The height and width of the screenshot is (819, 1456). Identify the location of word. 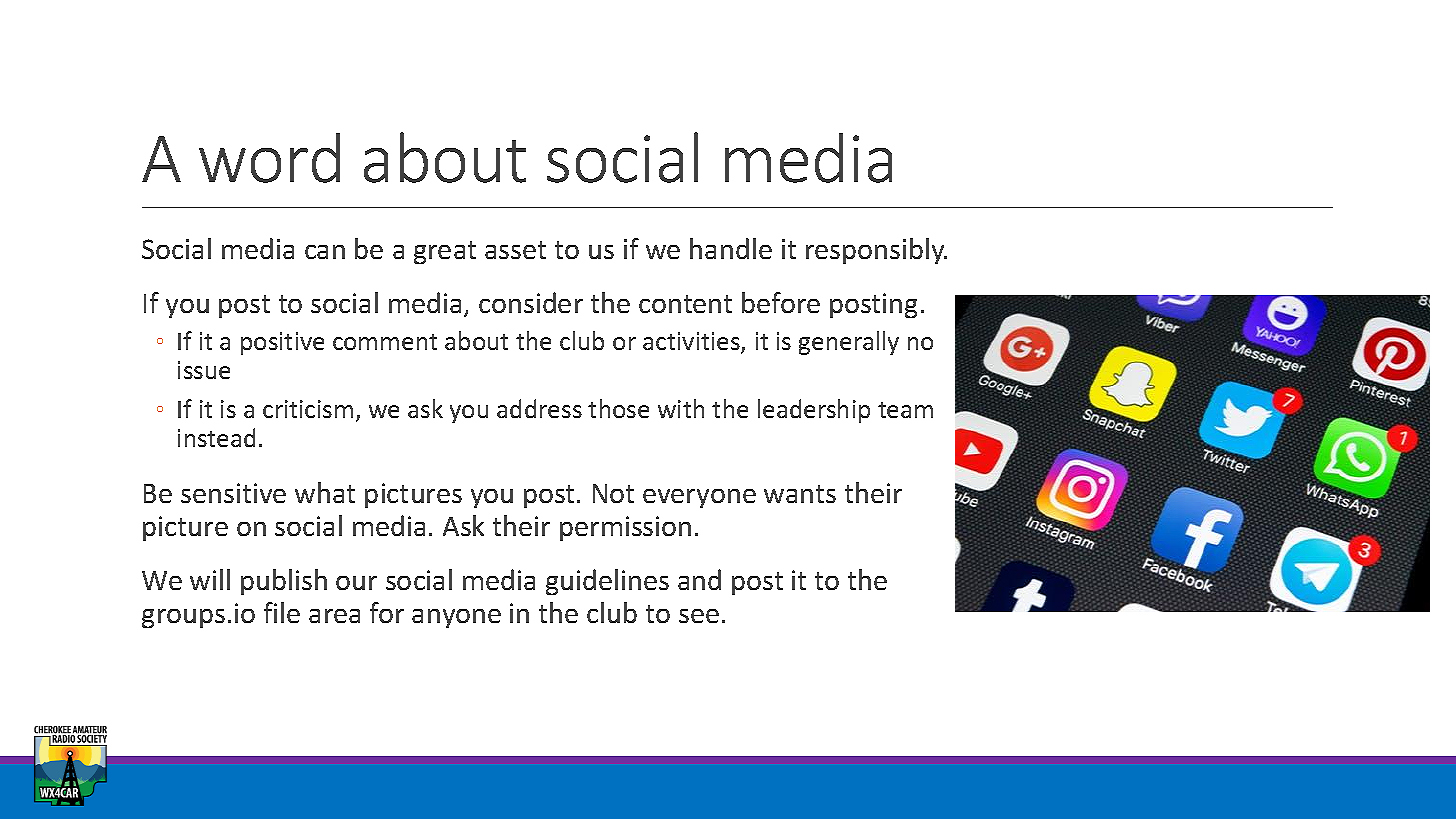
(269, 158).
